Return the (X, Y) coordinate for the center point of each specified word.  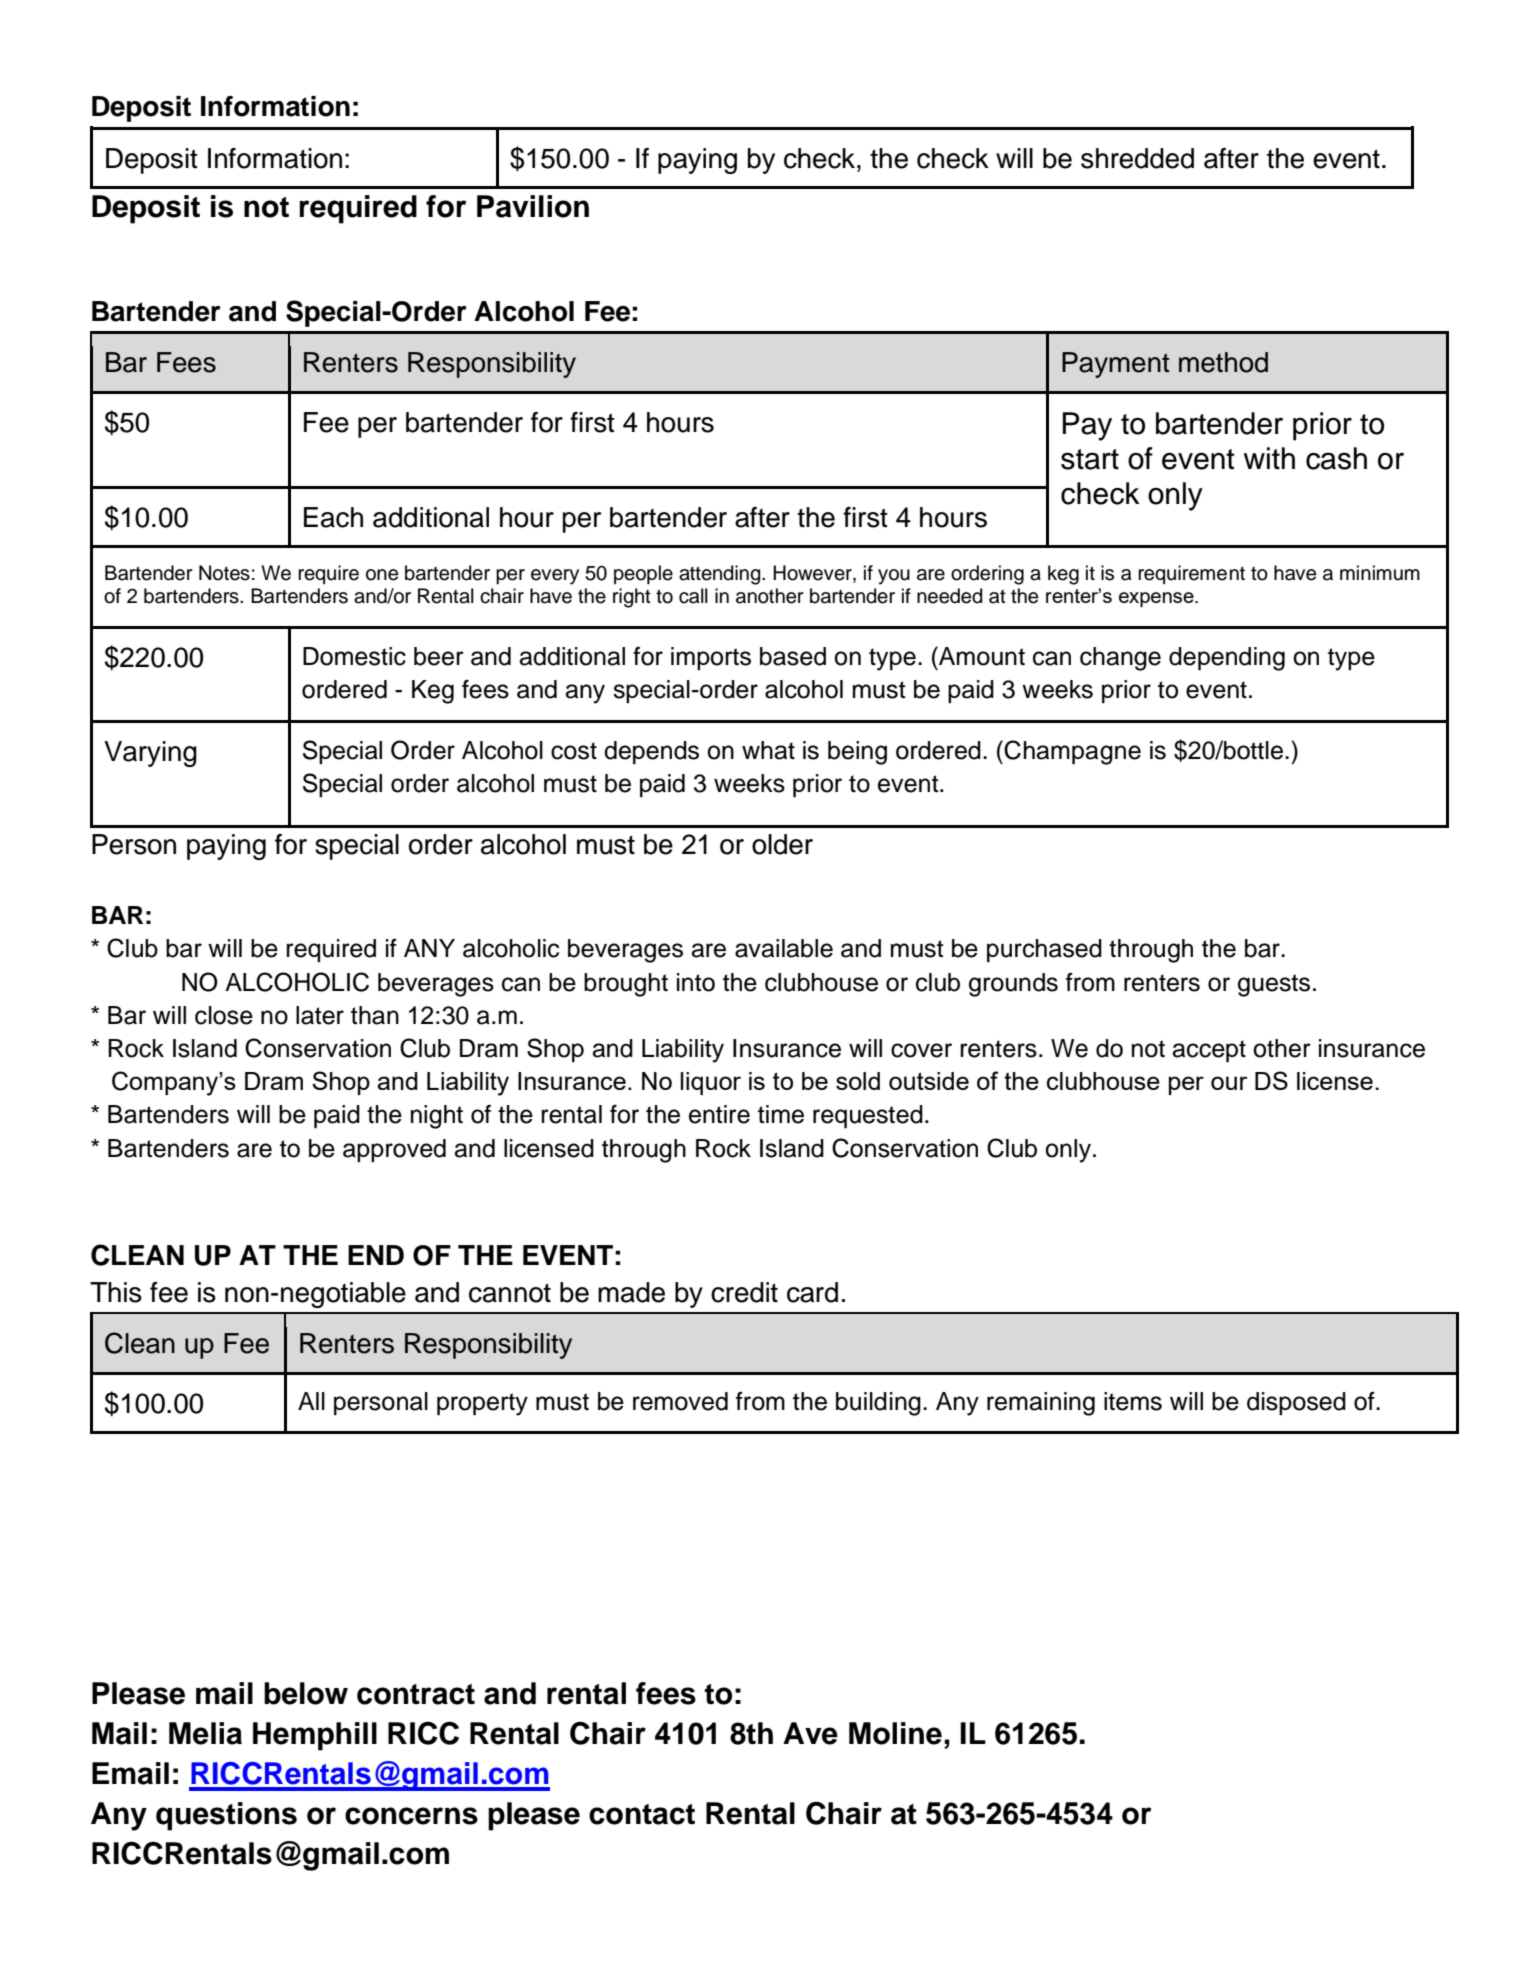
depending (1227, 659)
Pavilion (533, 206)
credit (744, 1292)
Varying (150, 754)
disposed (1296, 1403)
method (1223, 362)
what (768, 750)
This (116, 1292)
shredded (1137, 158)
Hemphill (315, 1736)
